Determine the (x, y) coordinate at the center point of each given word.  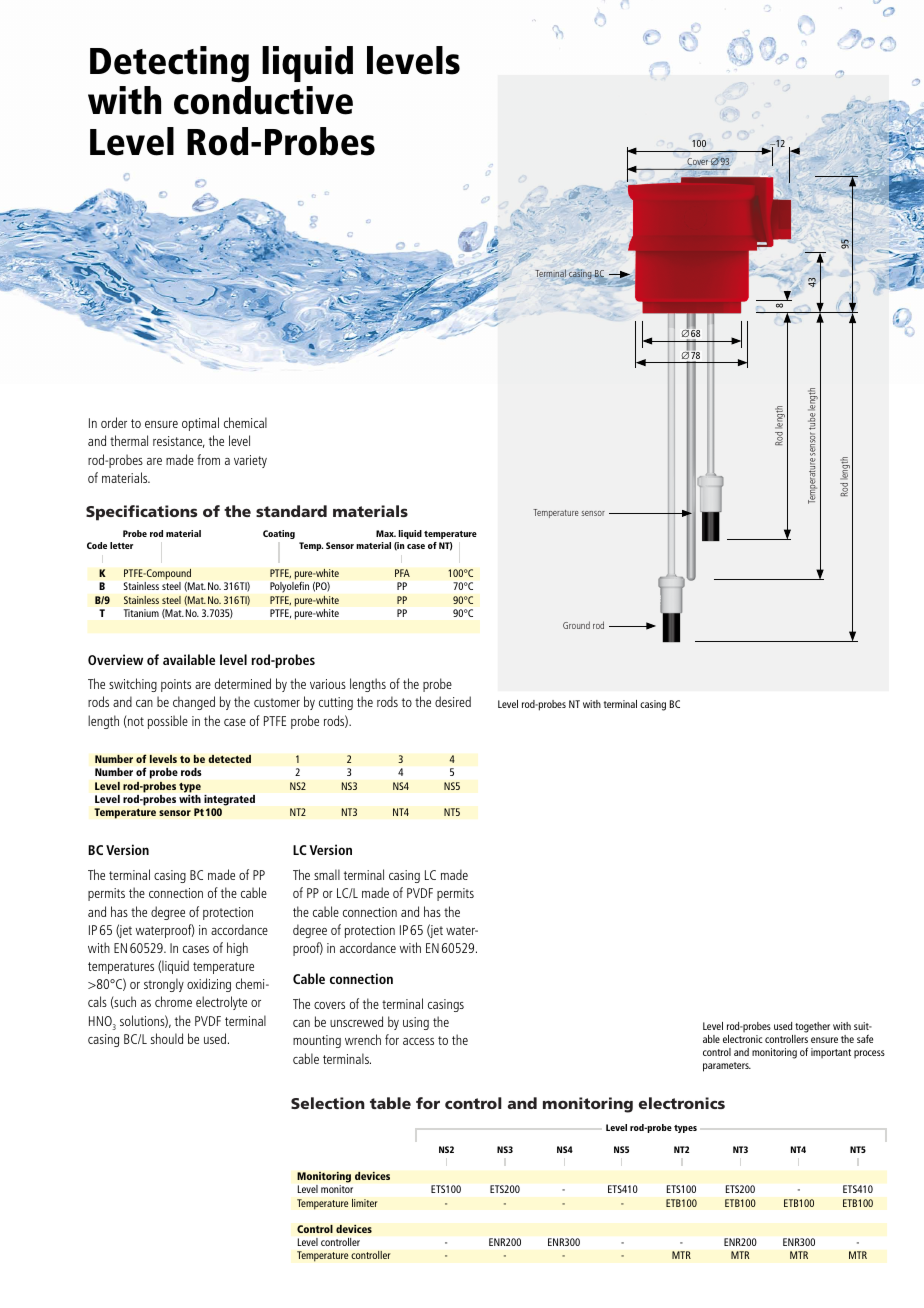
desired (453, 701)
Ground (576, 625)
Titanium (141, 613)
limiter (365, 1202)
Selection (328, 1103)
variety (250, 461)
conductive (263, 100)
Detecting (169, 64)
